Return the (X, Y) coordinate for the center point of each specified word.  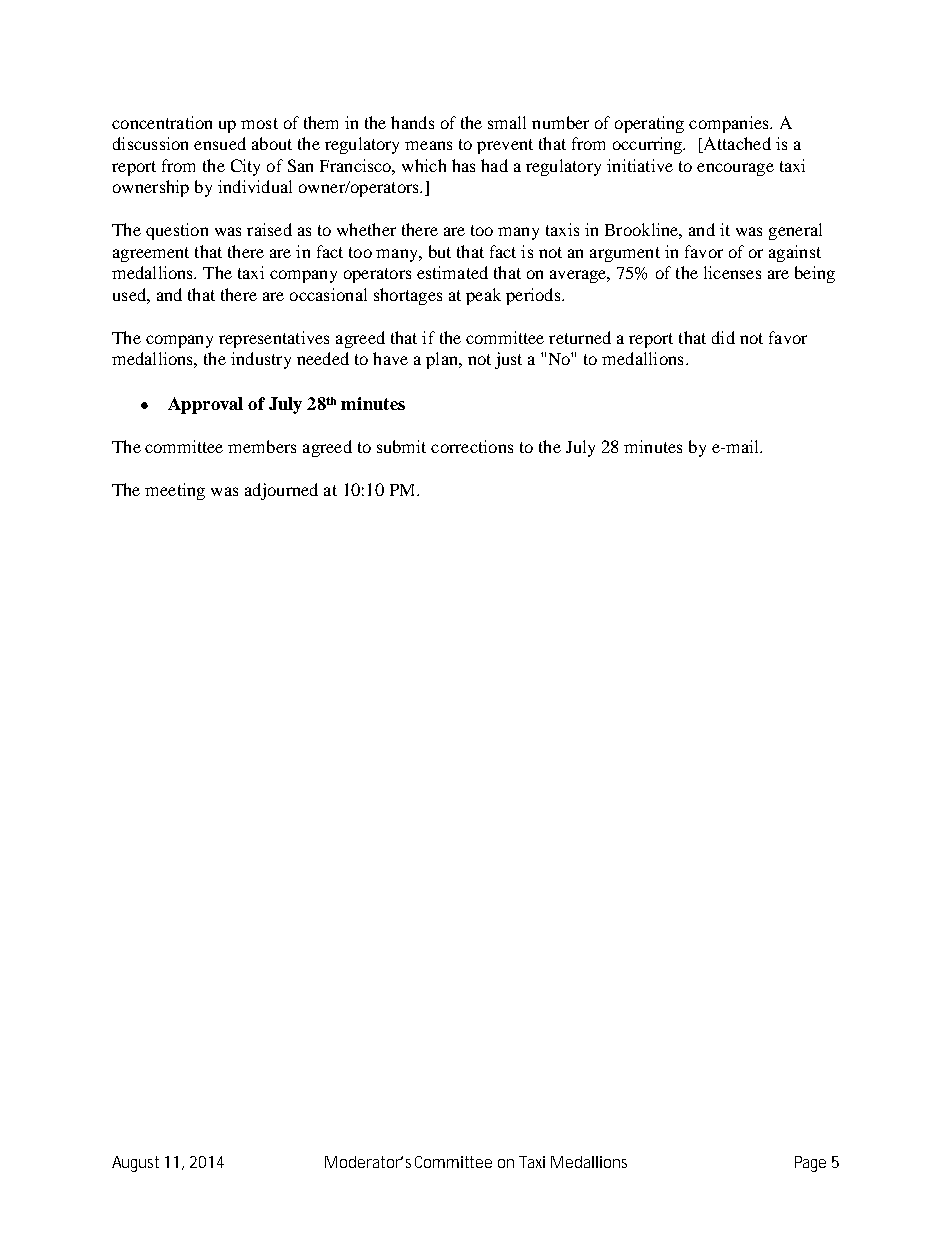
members (262, 446)
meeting (175, 491)
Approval (205, 405)
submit (401, 446)
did (723, 337)
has (463, 165)
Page (810, 1164)
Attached (736, 145)
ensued (220, 143)
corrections (472, 446)
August (135, 1164)
